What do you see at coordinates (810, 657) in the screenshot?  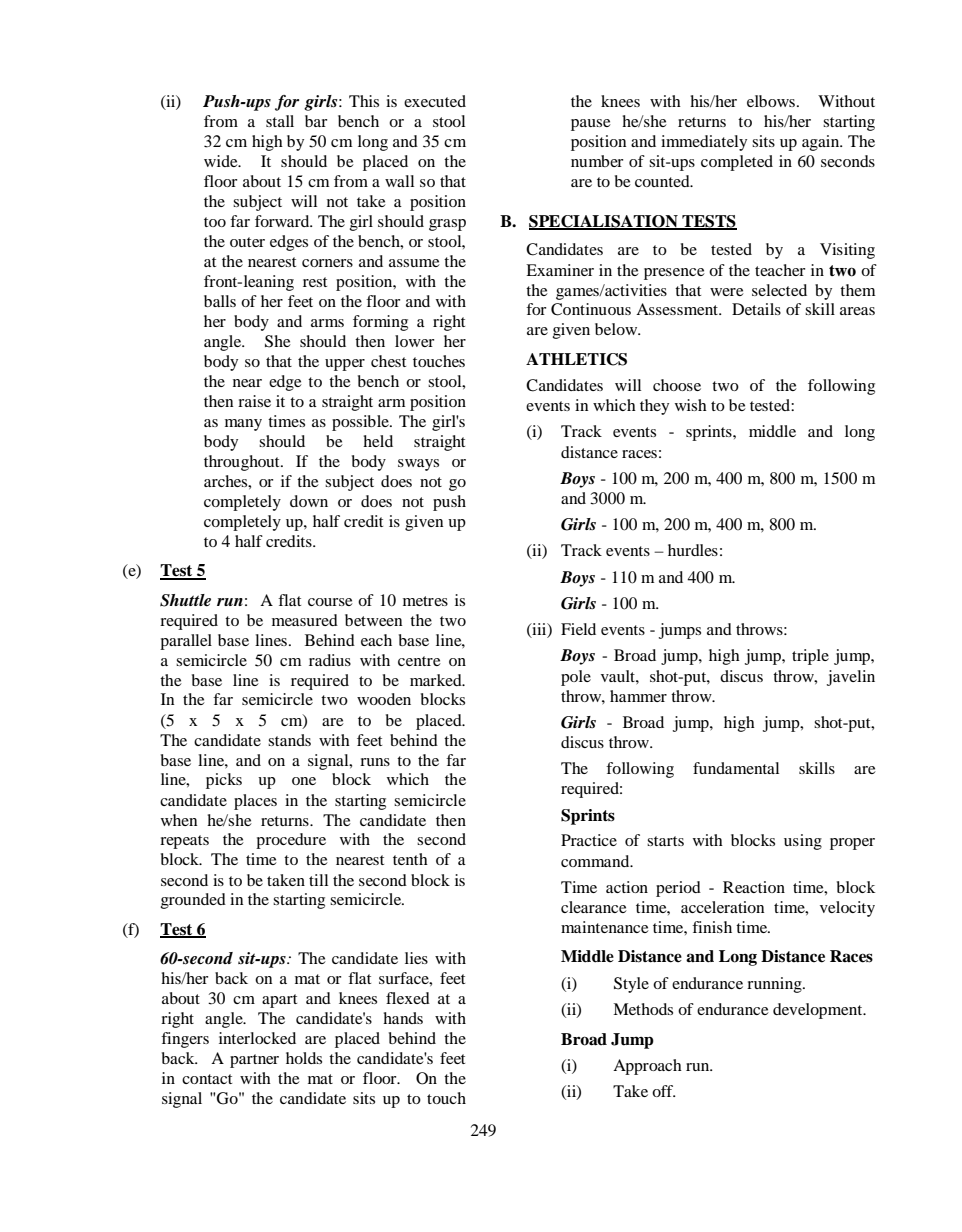 I see `triple` at bounding box center [810, 657].
